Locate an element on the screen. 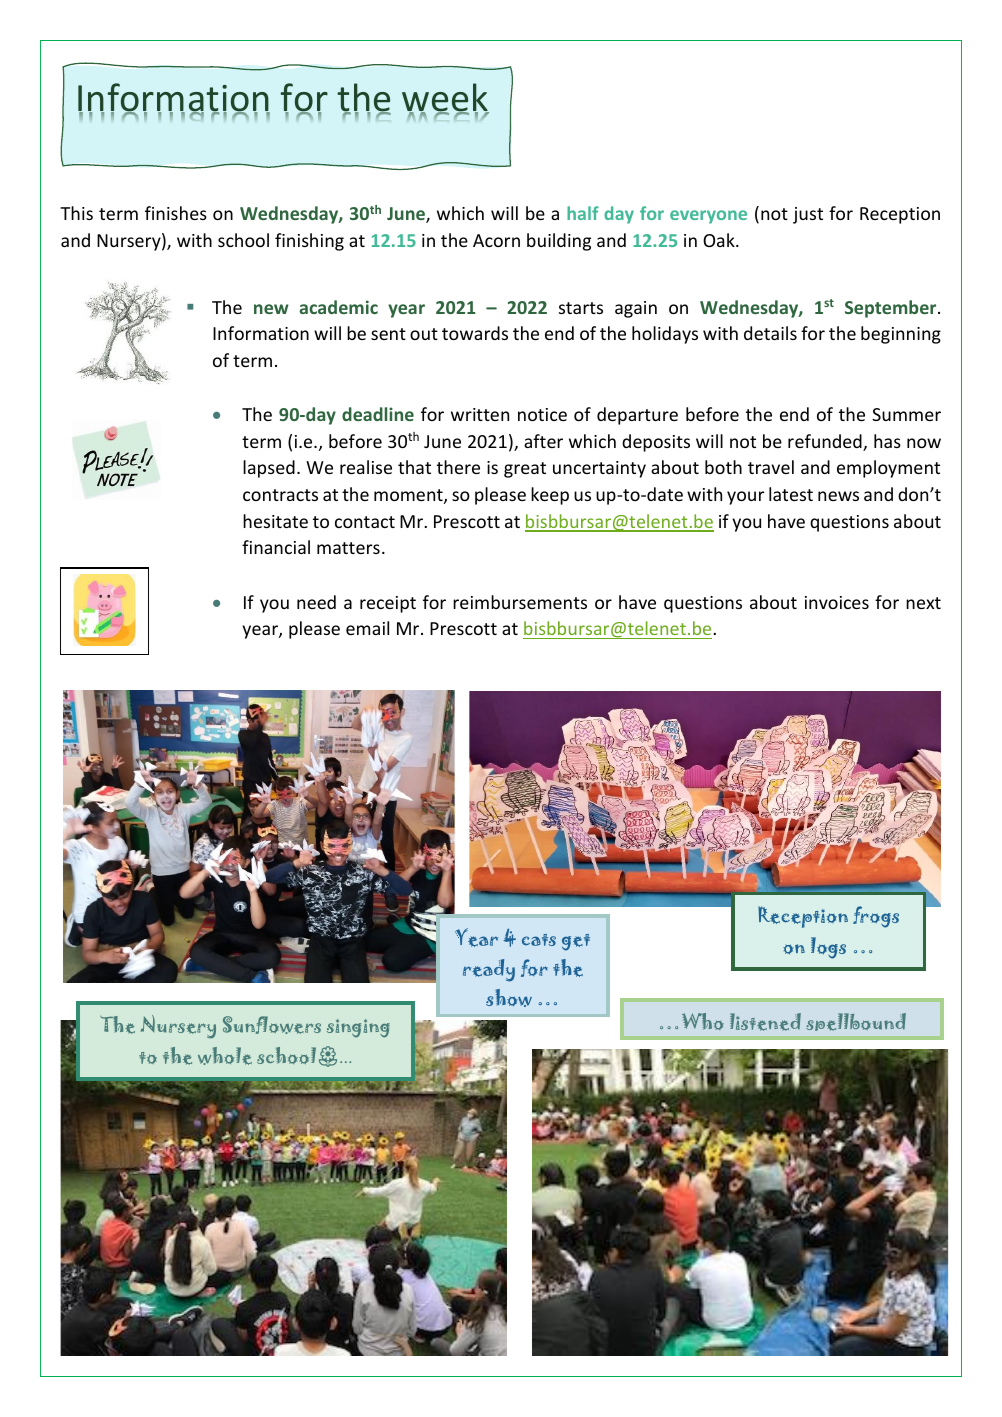  show is located at coordinates (509, 998).
